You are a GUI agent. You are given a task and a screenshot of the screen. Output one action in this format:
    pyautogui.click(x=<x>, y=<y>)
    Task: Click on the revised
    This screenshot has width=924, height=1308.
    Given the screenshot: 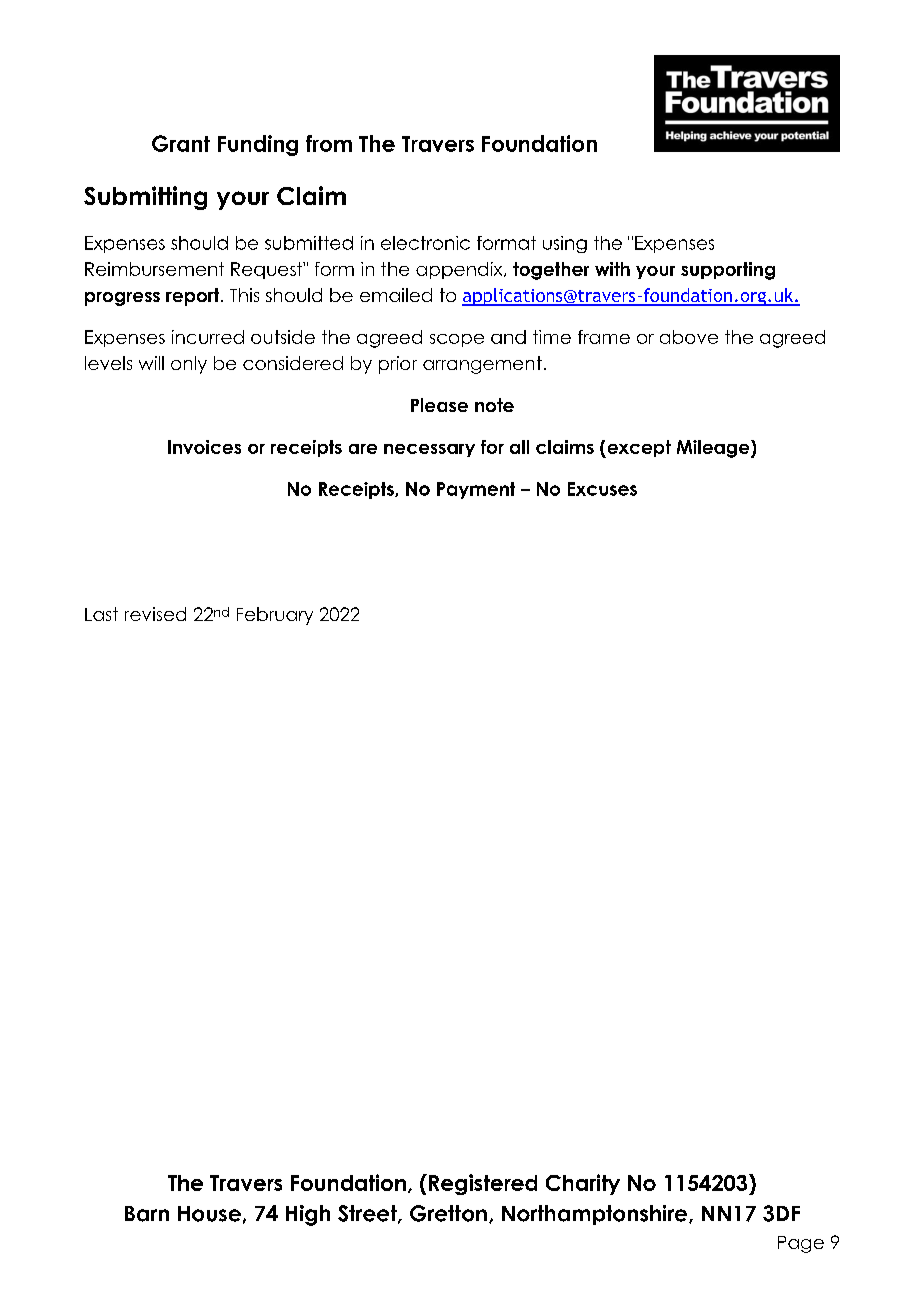 What is the action you would take?
    pyautogui.click(x=155, y=614)
